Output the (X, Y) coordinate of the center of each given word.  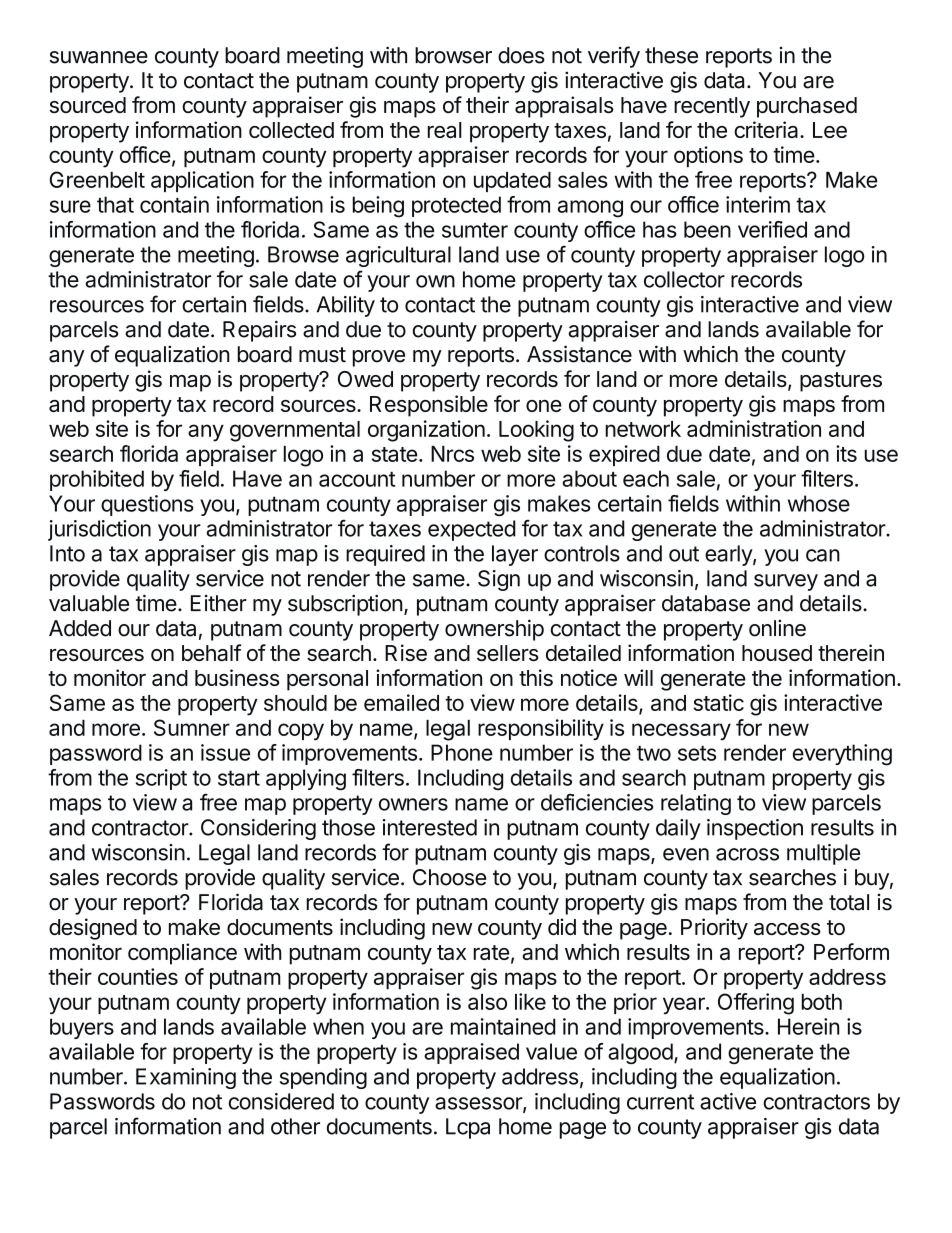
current (660, 1102)
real (445, 130)
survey (786, 582)
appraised (471, 1053)
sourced (87, 105)
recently (712, 107)
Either (219, 603)
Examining (186, 1078)
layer (515, 555)
